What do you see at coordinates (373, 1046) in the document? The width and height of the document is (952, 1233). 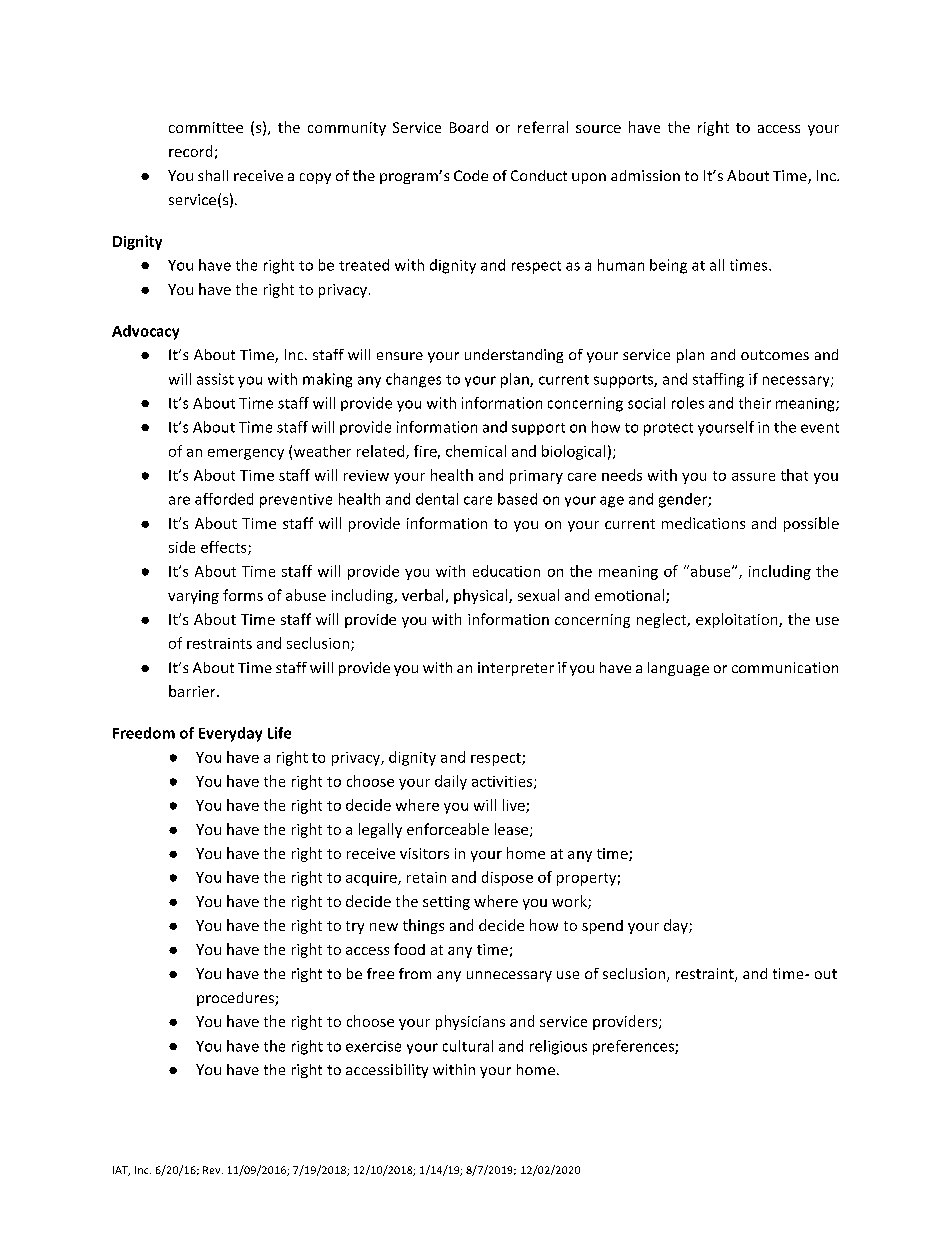 I see `exercise` at bounding box center [373, 1046].
